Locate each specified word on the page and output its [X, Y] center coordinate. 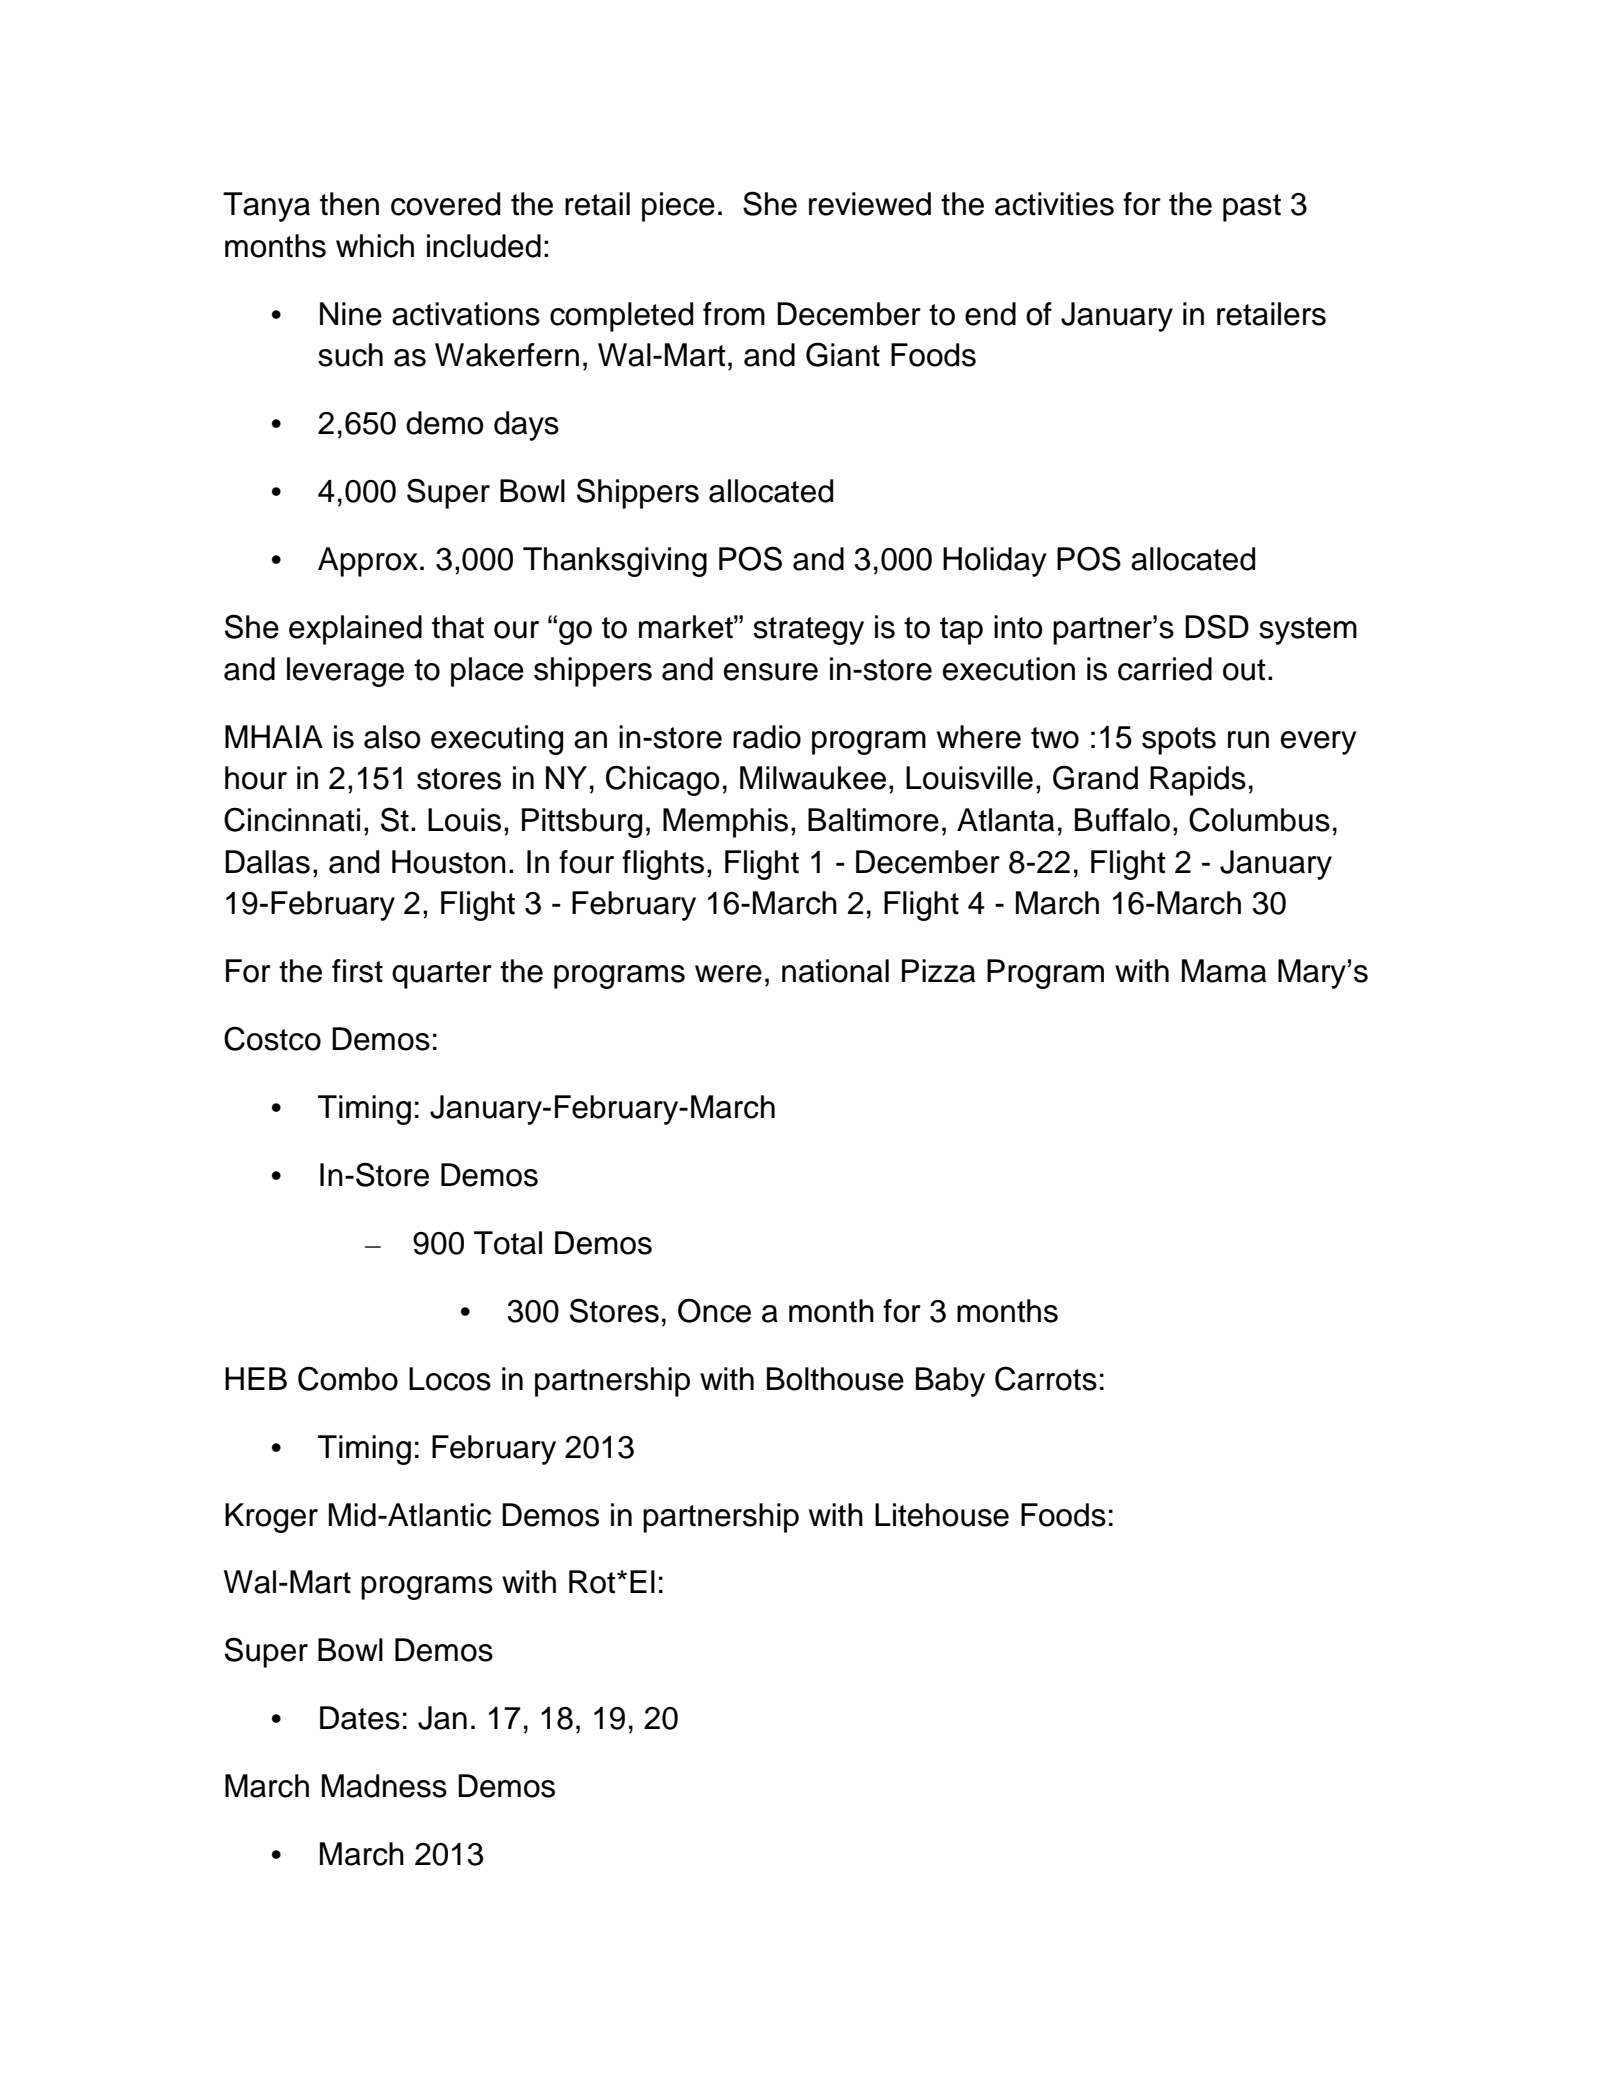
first [357, 971]
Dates [360, 1718]
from [734, 314]
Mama [1224, 971]
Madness [384, 1786]
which [375, 246]
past [1252, 208]
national [835, 971]
